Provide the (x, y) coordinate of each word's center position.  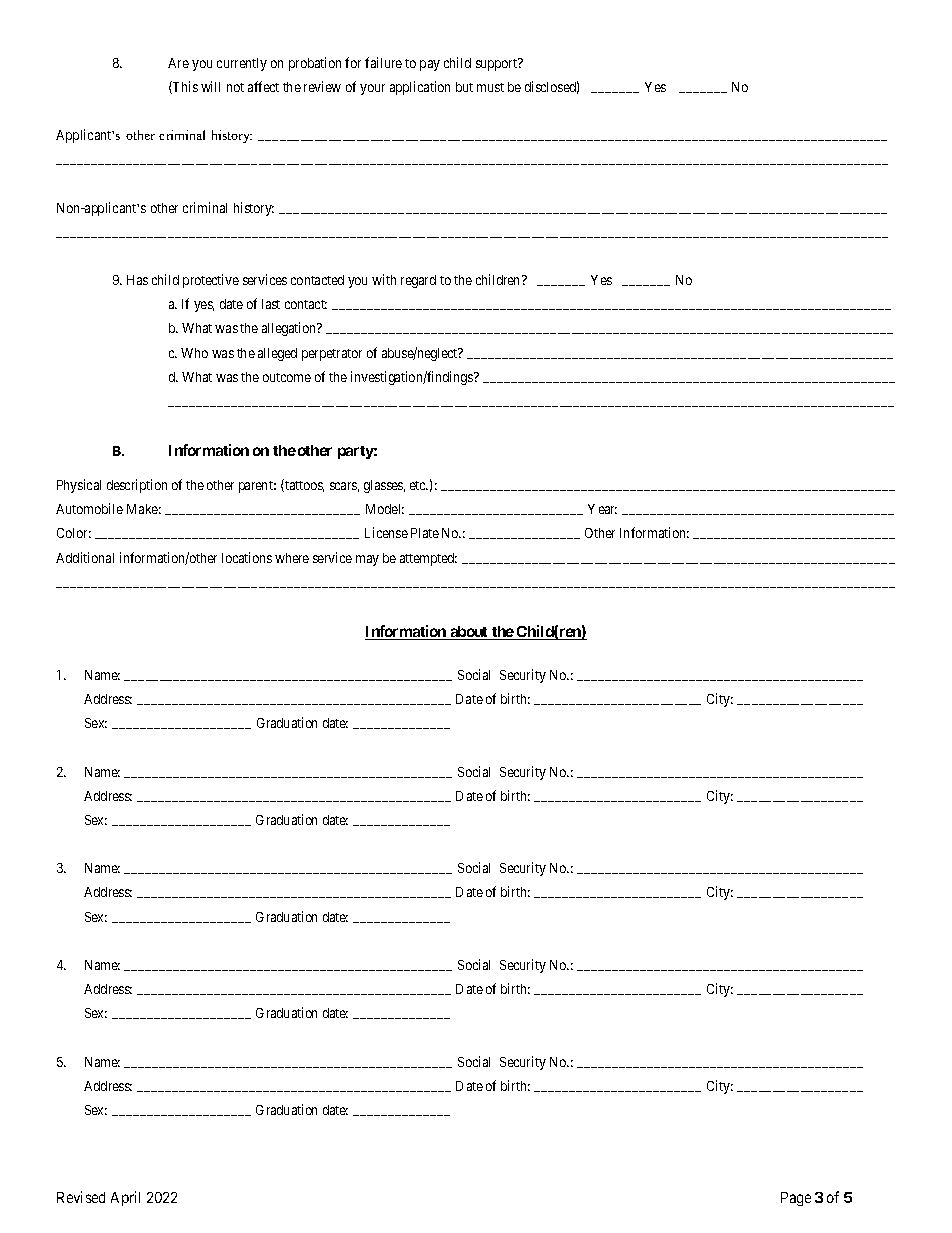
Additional (85, 557)
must (490, 87)
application (420, 88)
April (125, 1198)
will (210, 86)
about (469, 633)
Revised (81, 1197)
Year (602, 509)
